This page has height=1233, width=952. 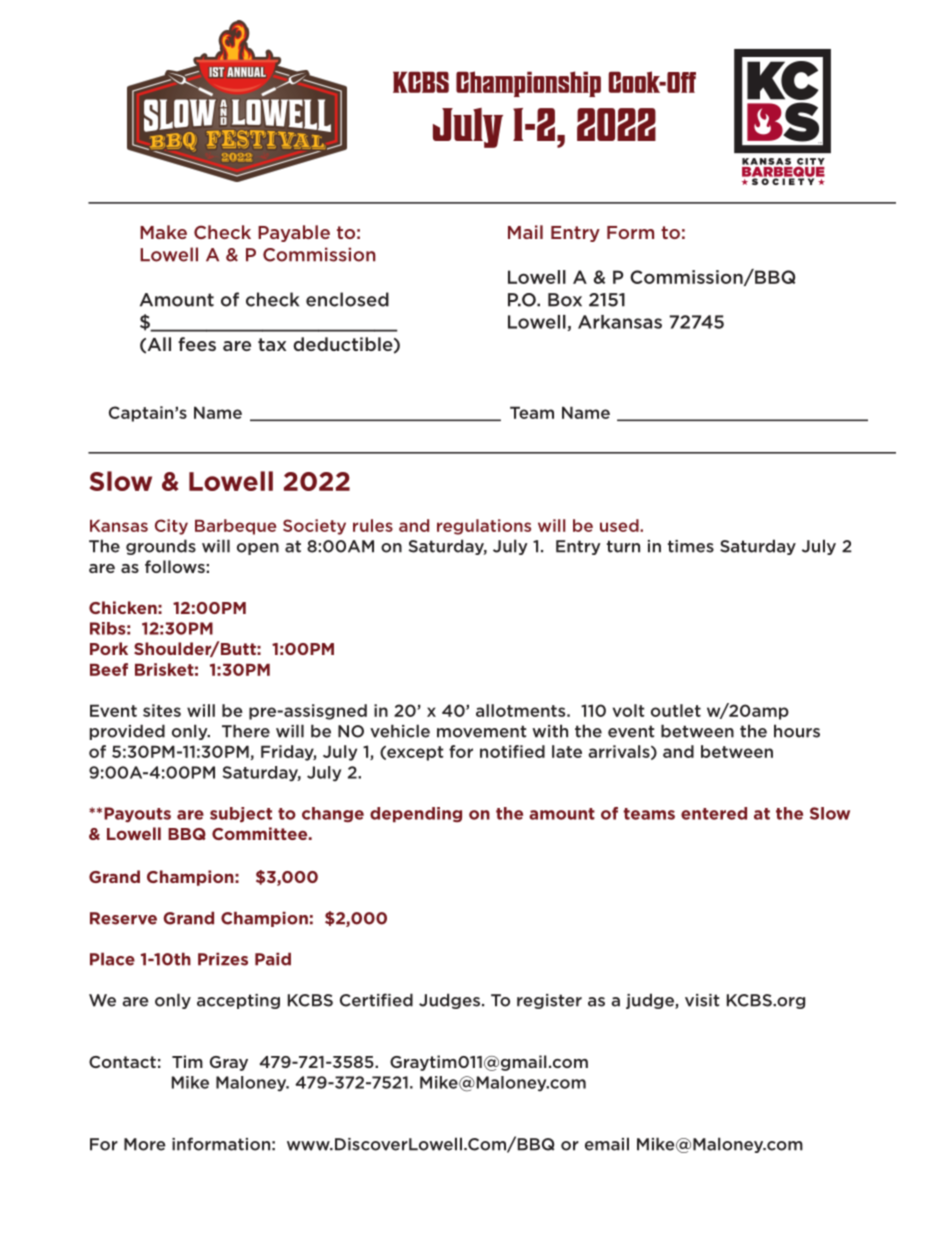 I want to click on regulations, so click(x=484, y=527).
